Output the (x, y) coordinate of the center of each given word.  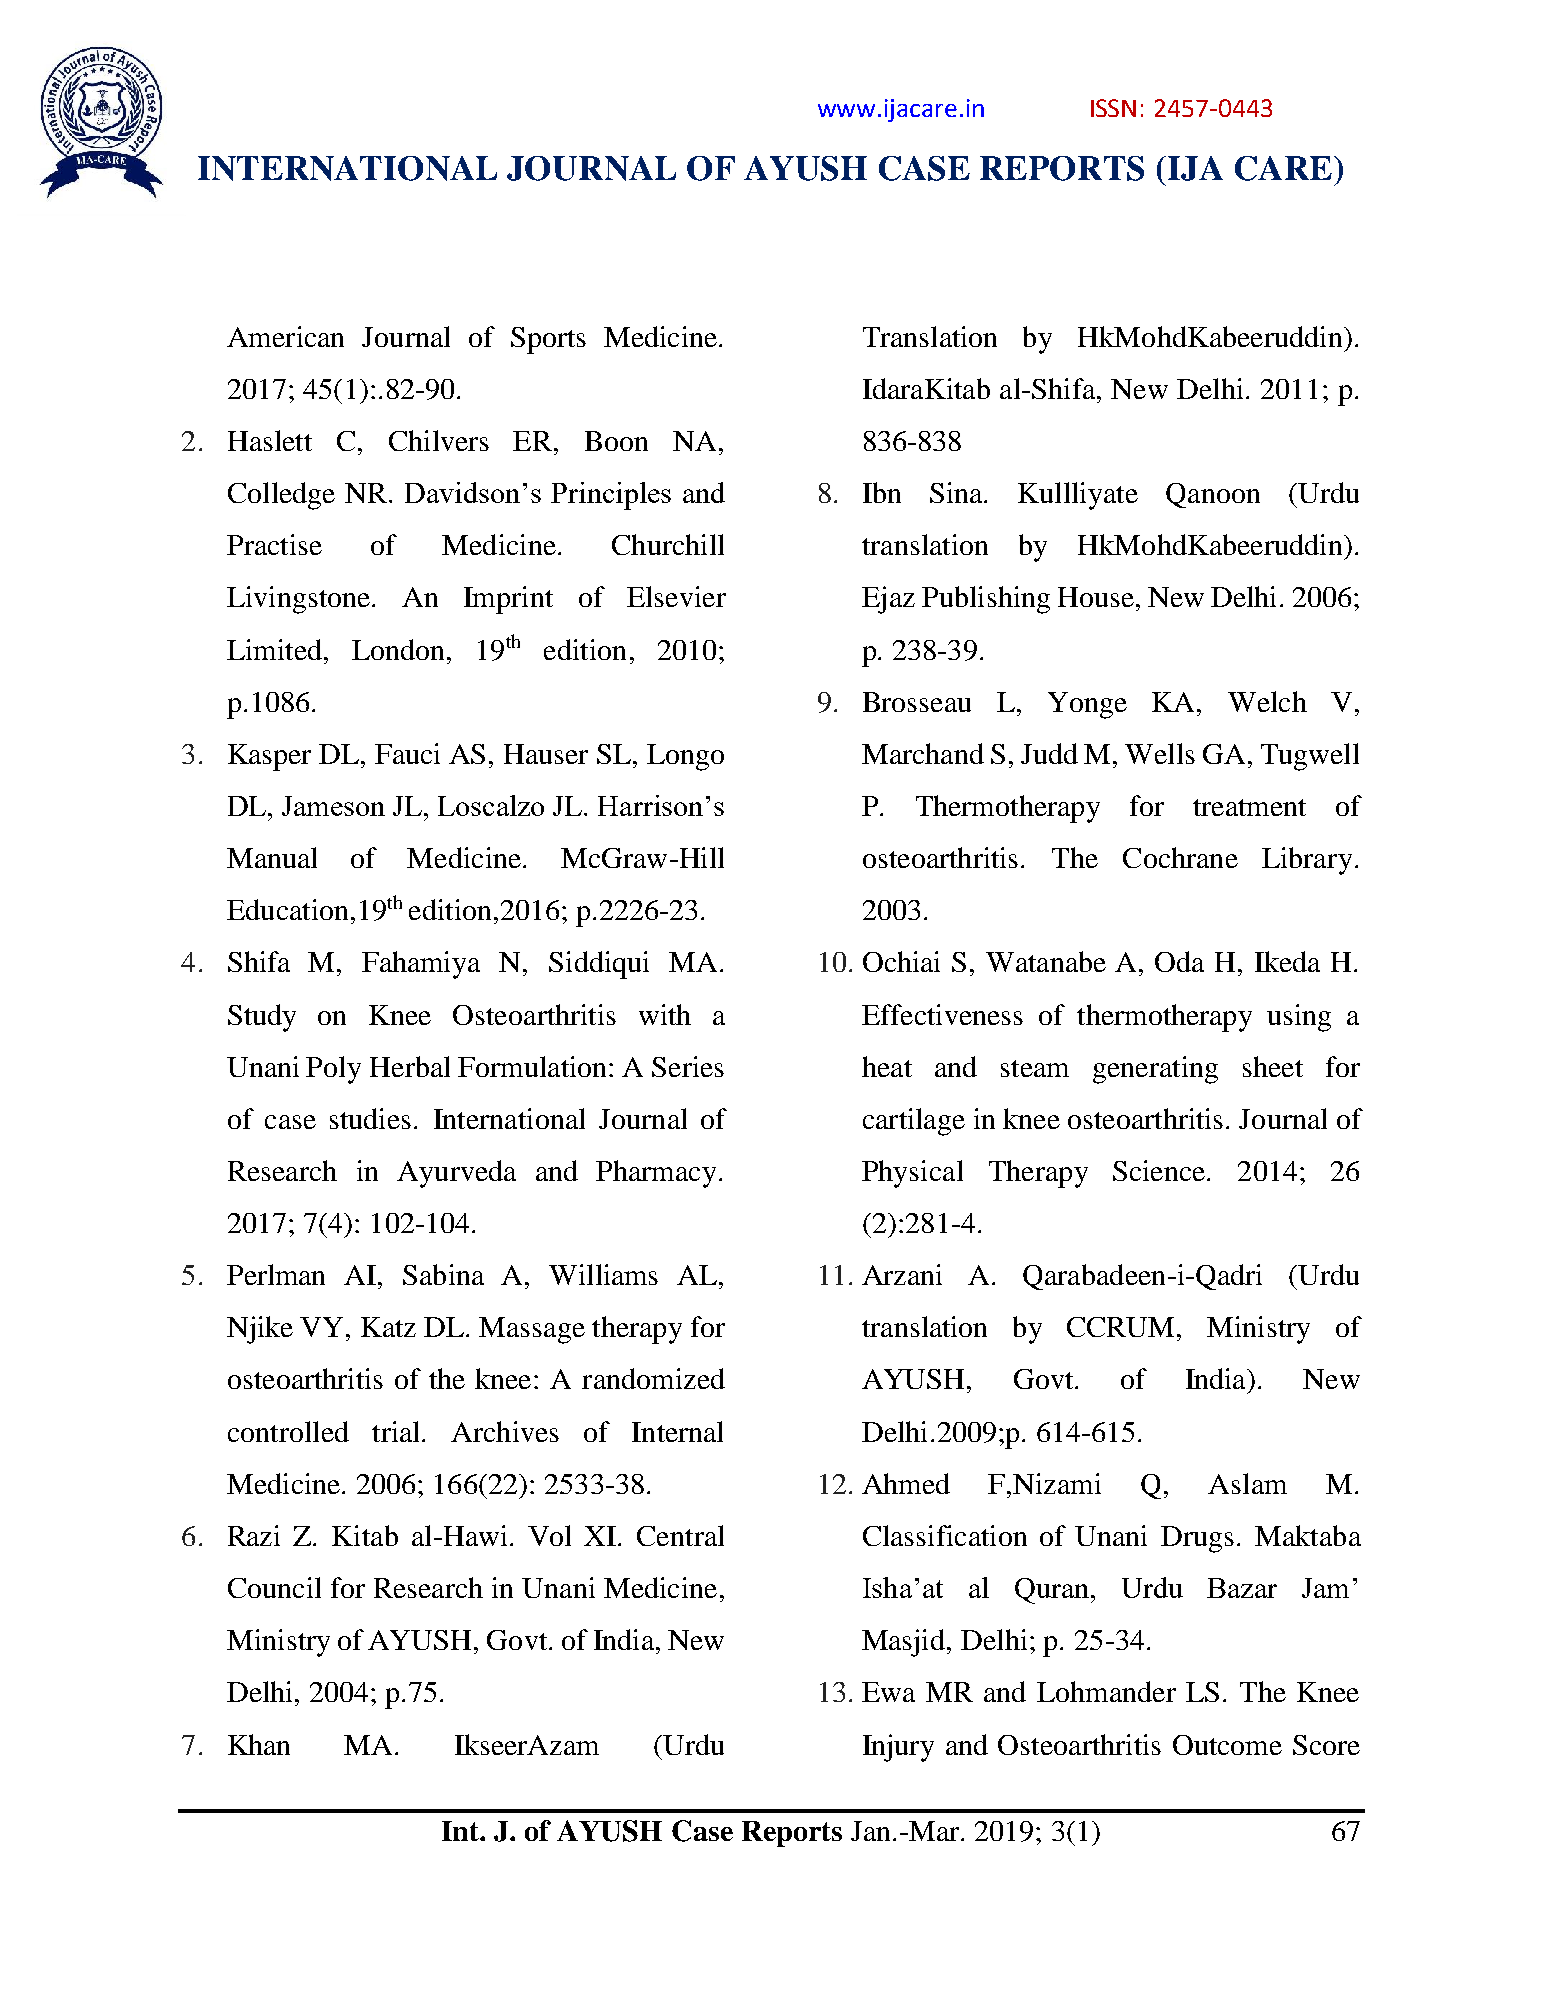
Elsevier (676, 596)
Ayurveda (456, 1174)
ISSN (1113, 108)
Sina (957, 492)
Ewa (888, 1692)
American (285, 336)
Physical (912, 1174)
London (400, 649)
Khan (259, 1744)
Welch (1267, 701)
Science (1160, 1170)
